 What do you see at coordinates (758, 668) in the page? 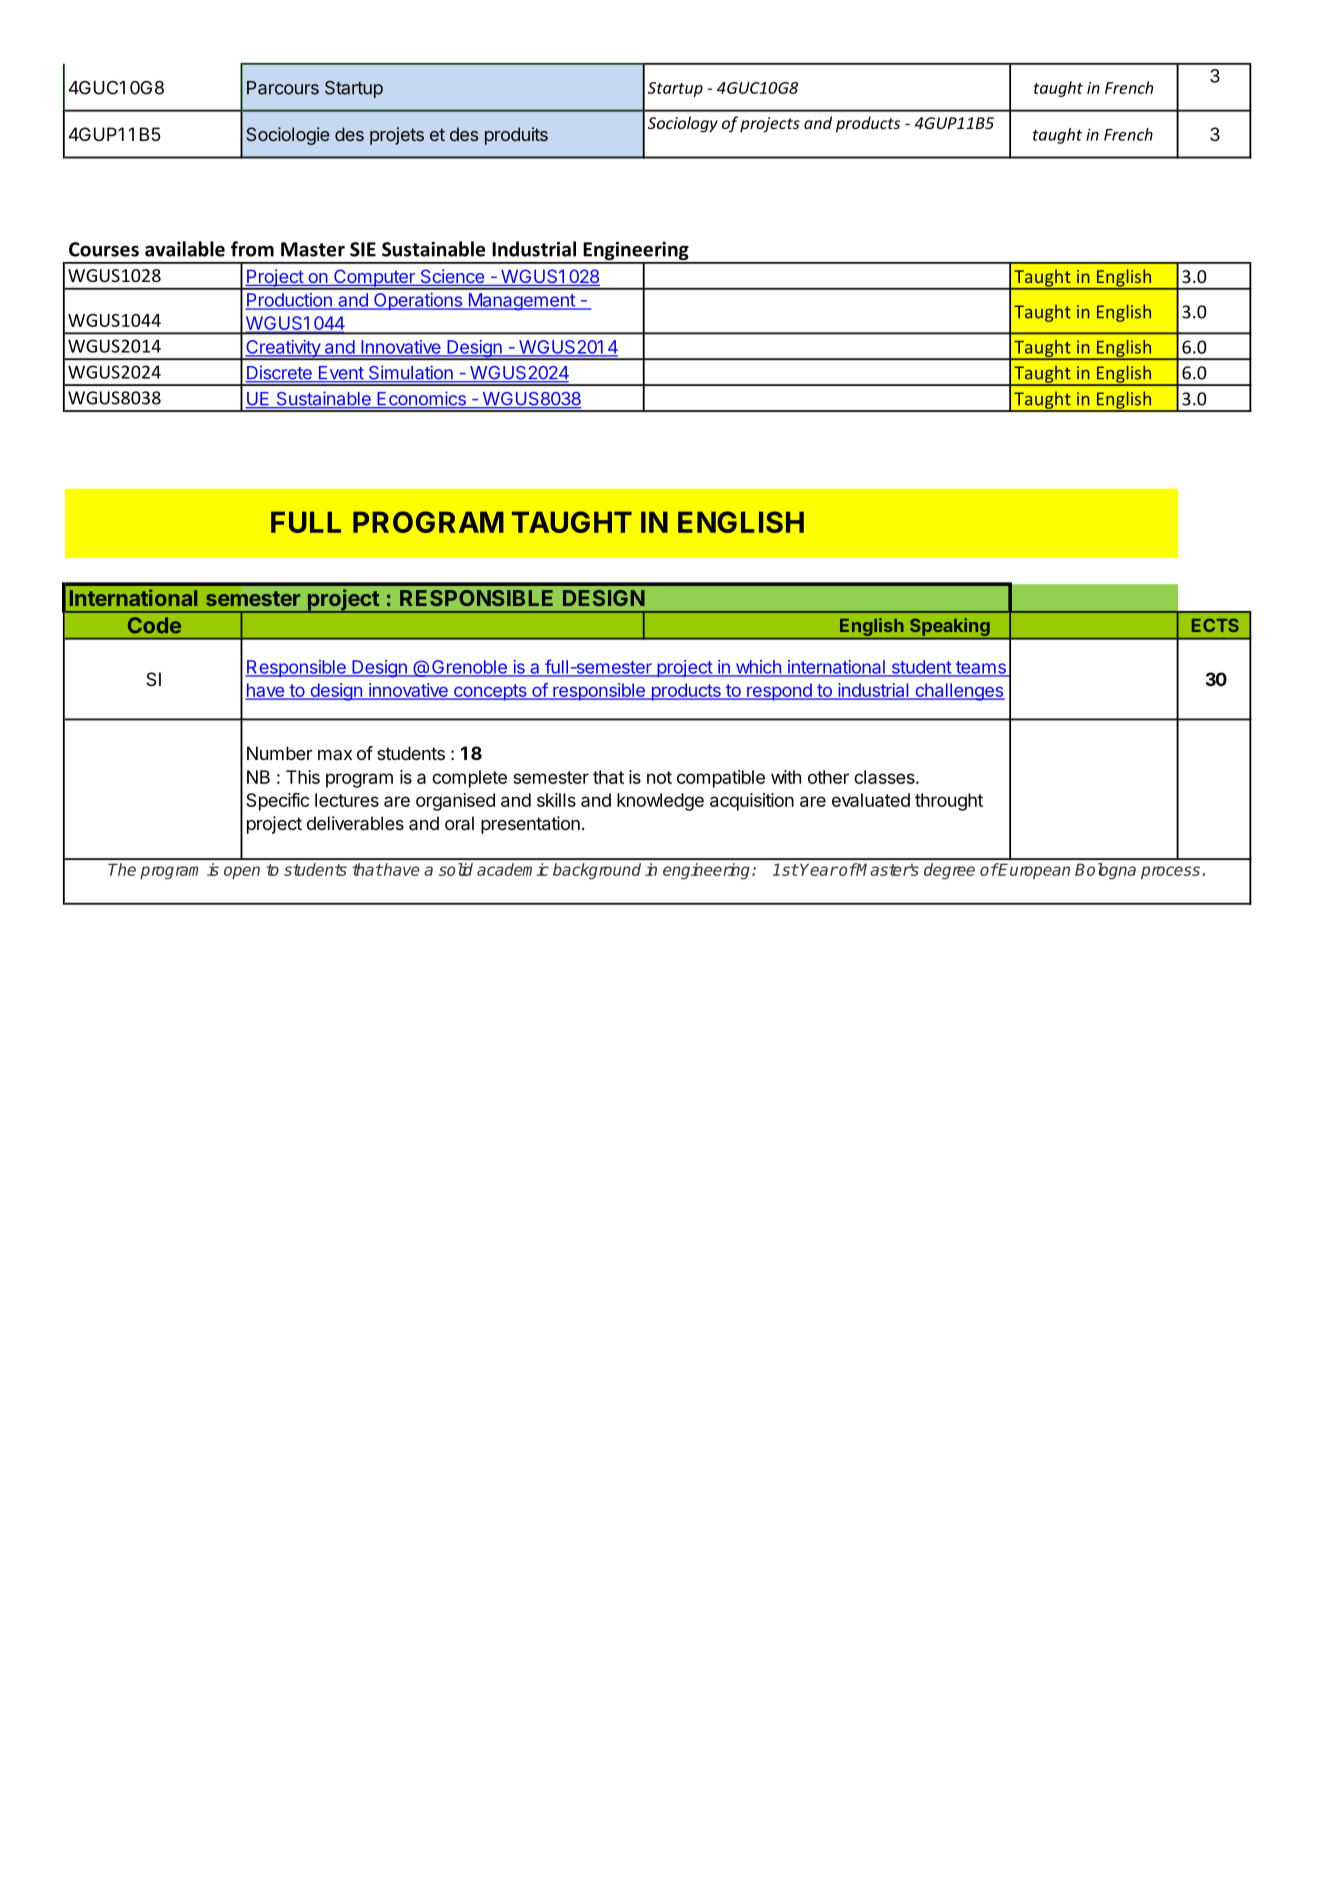
I see `which` at bounding box center [758, 668].
